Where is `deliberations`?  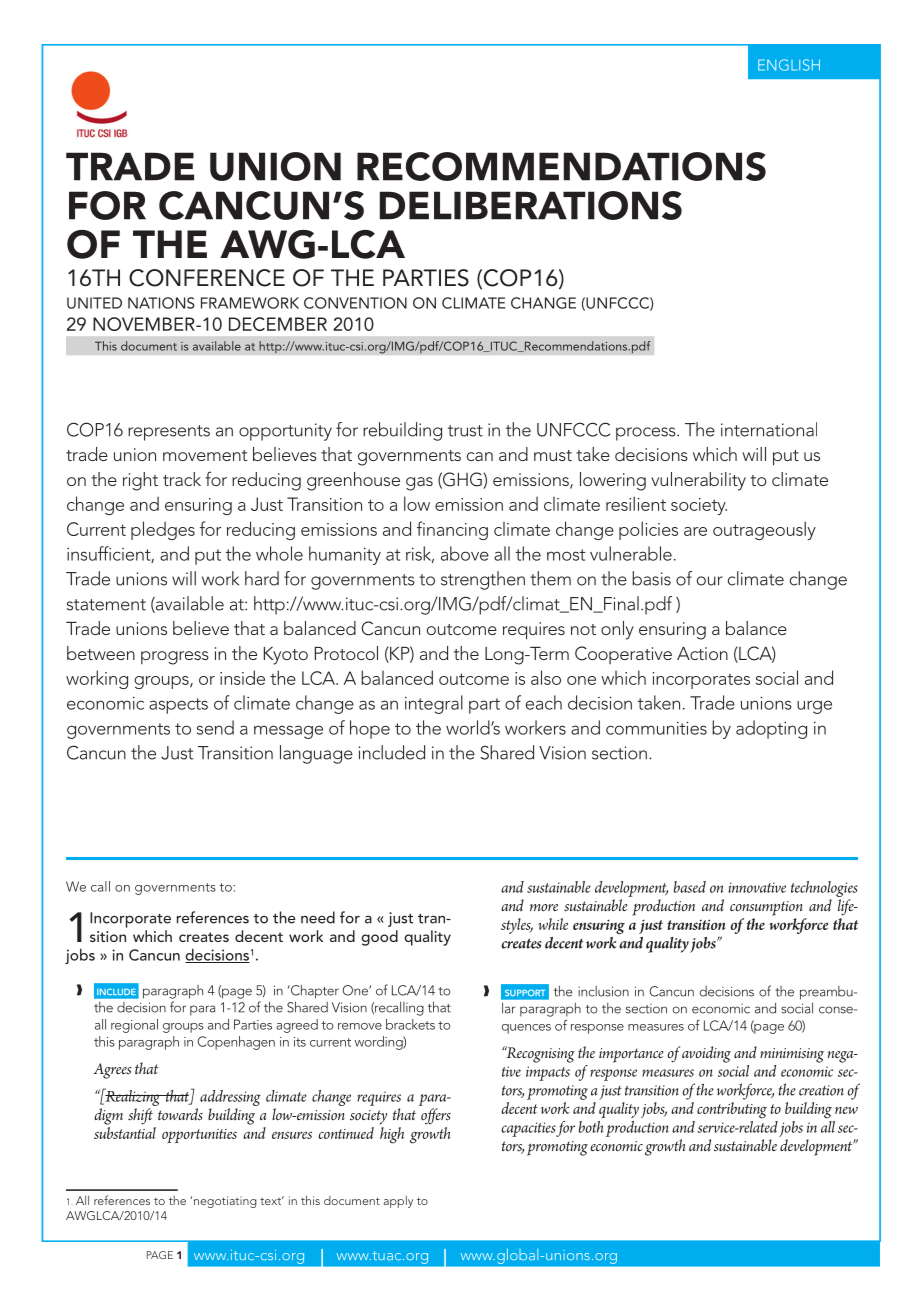
deliberations is located at coordinates (531, 205).
